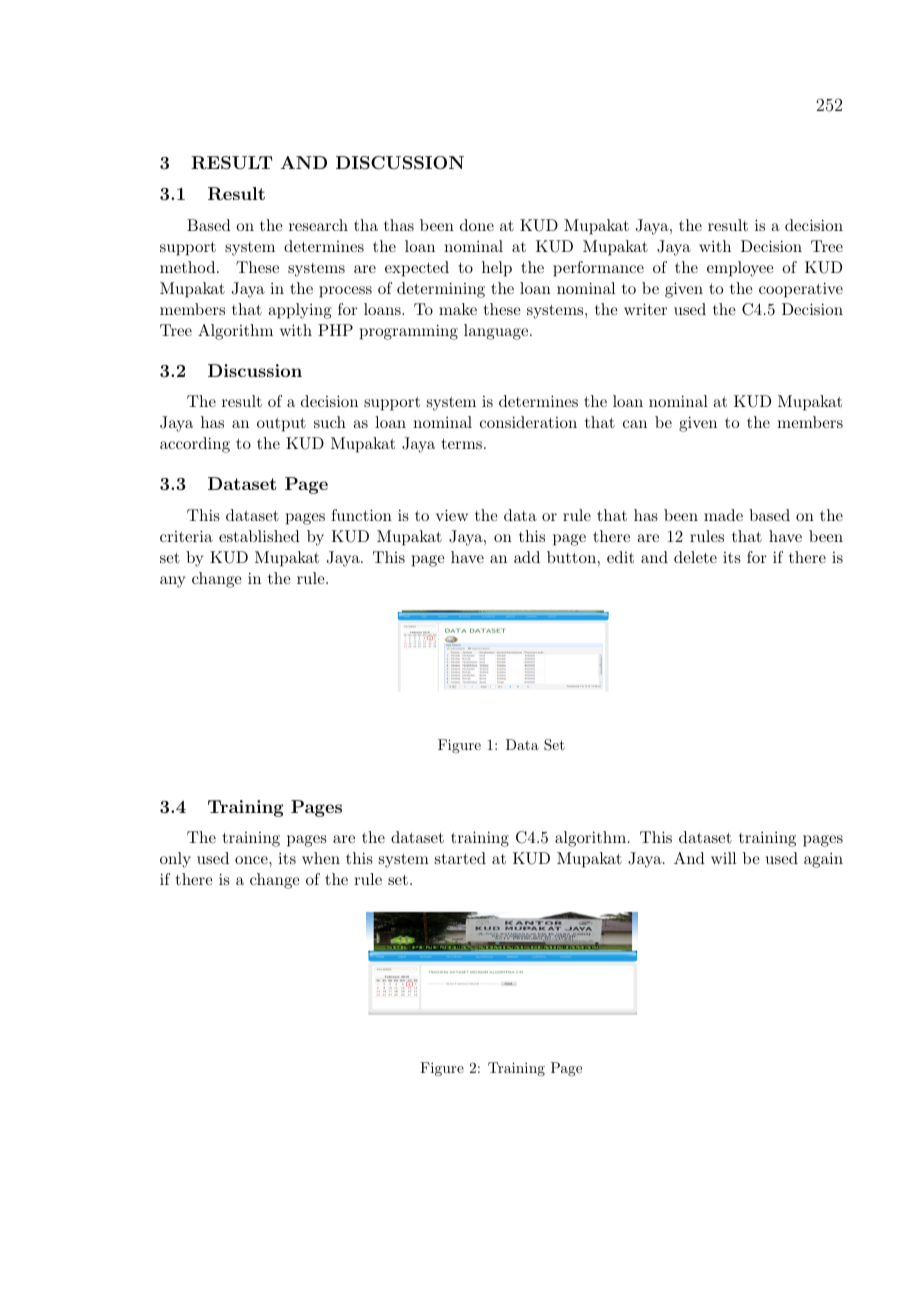  Describe the element at coordinates (527, 557) in the document. I see `add` at that location.
